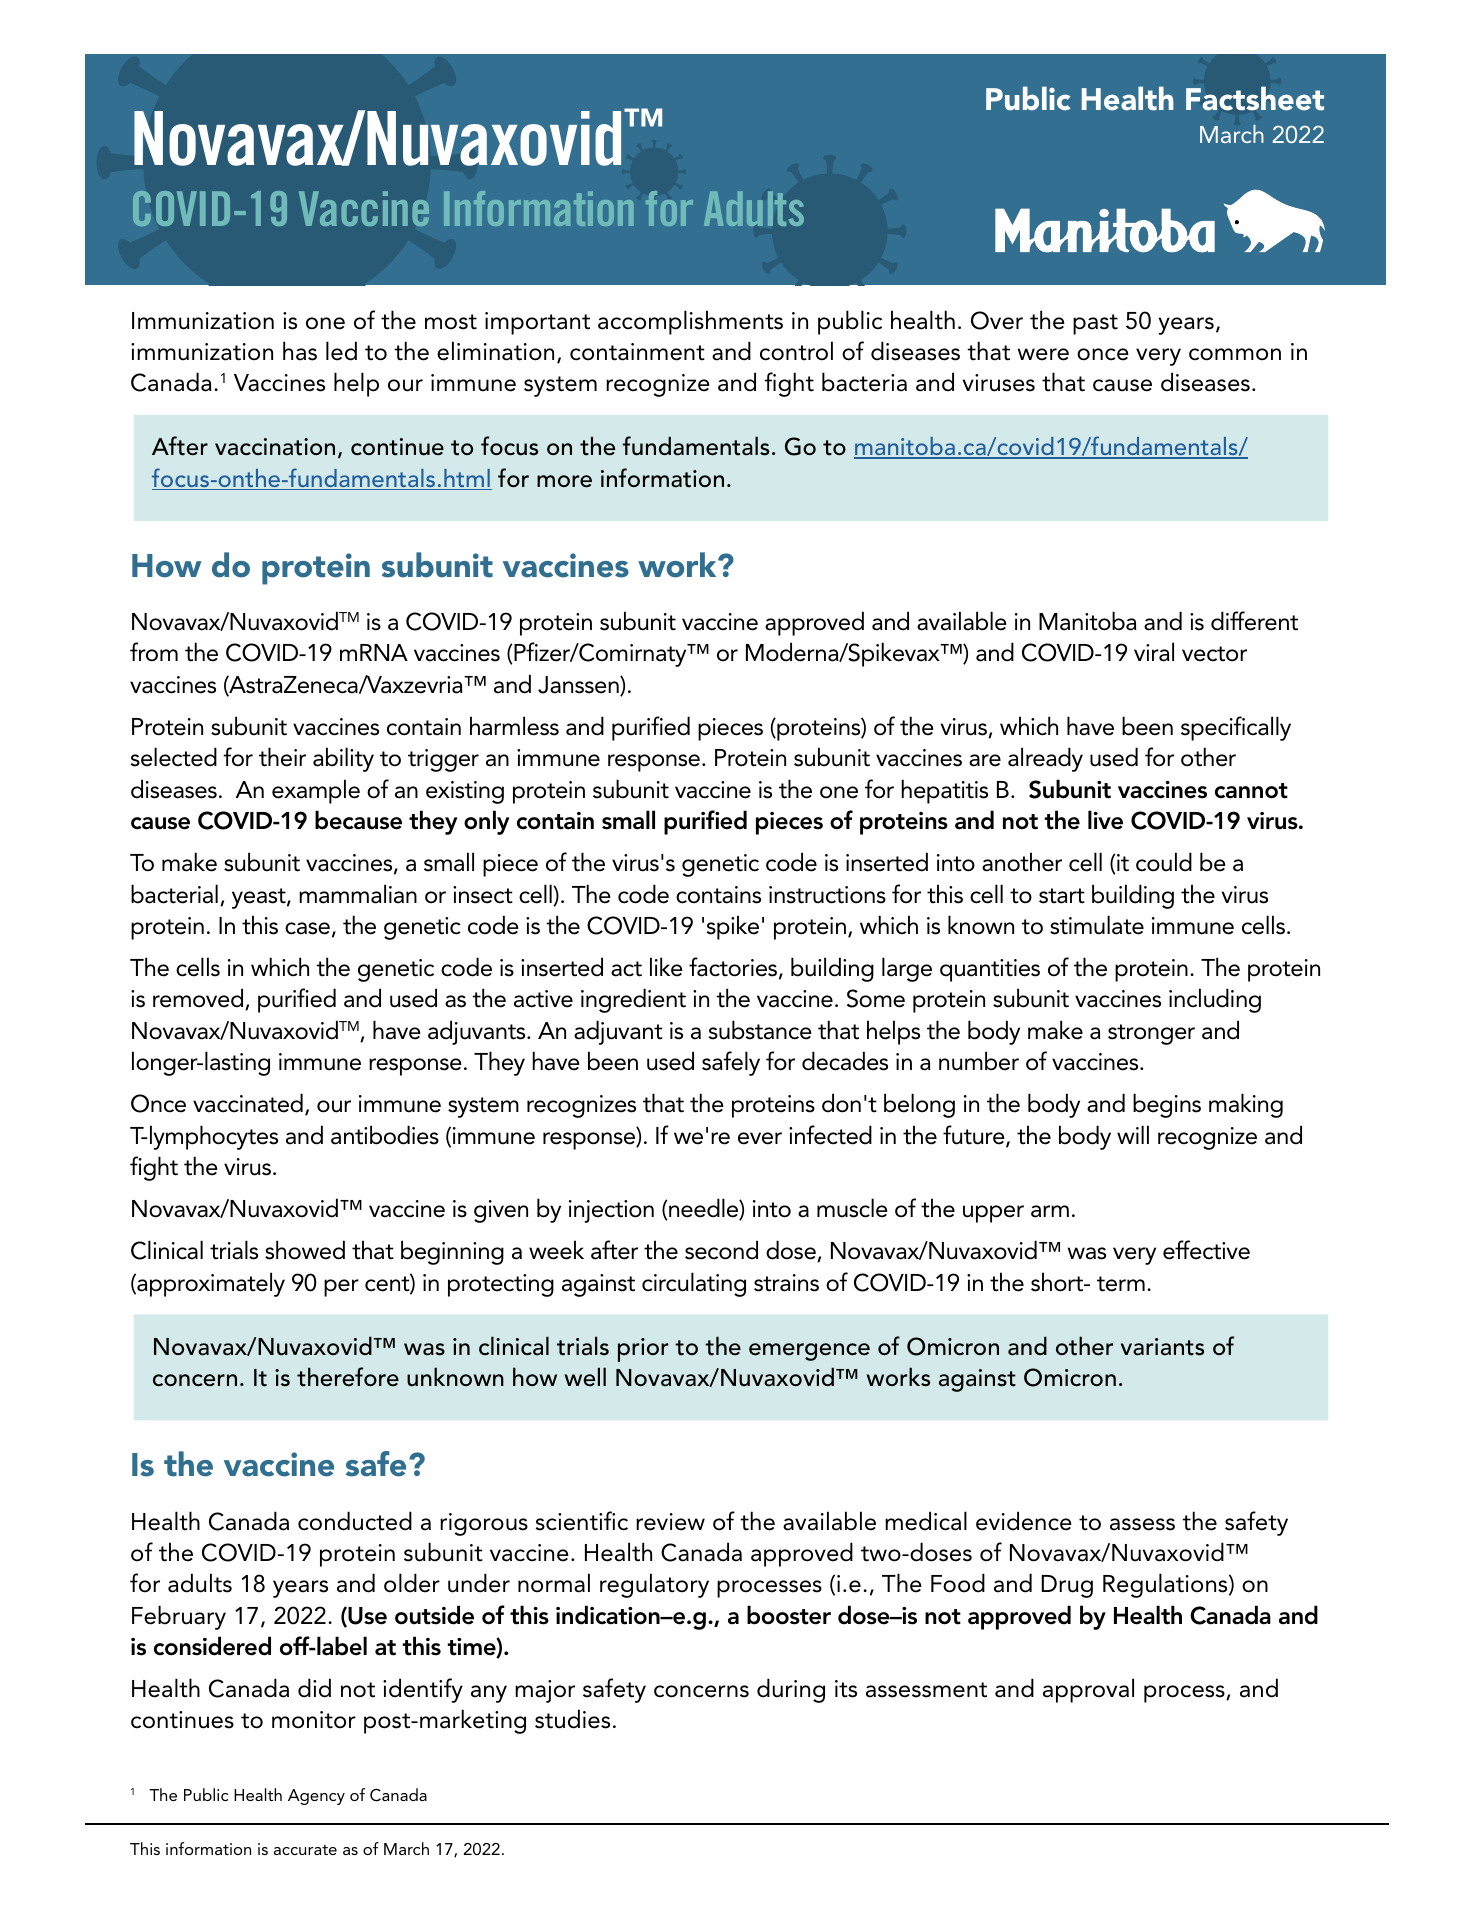  What do you see at coordinates (760, 1138) in the screenshot?
I see `ever` at bounding box center [760, 1138].
